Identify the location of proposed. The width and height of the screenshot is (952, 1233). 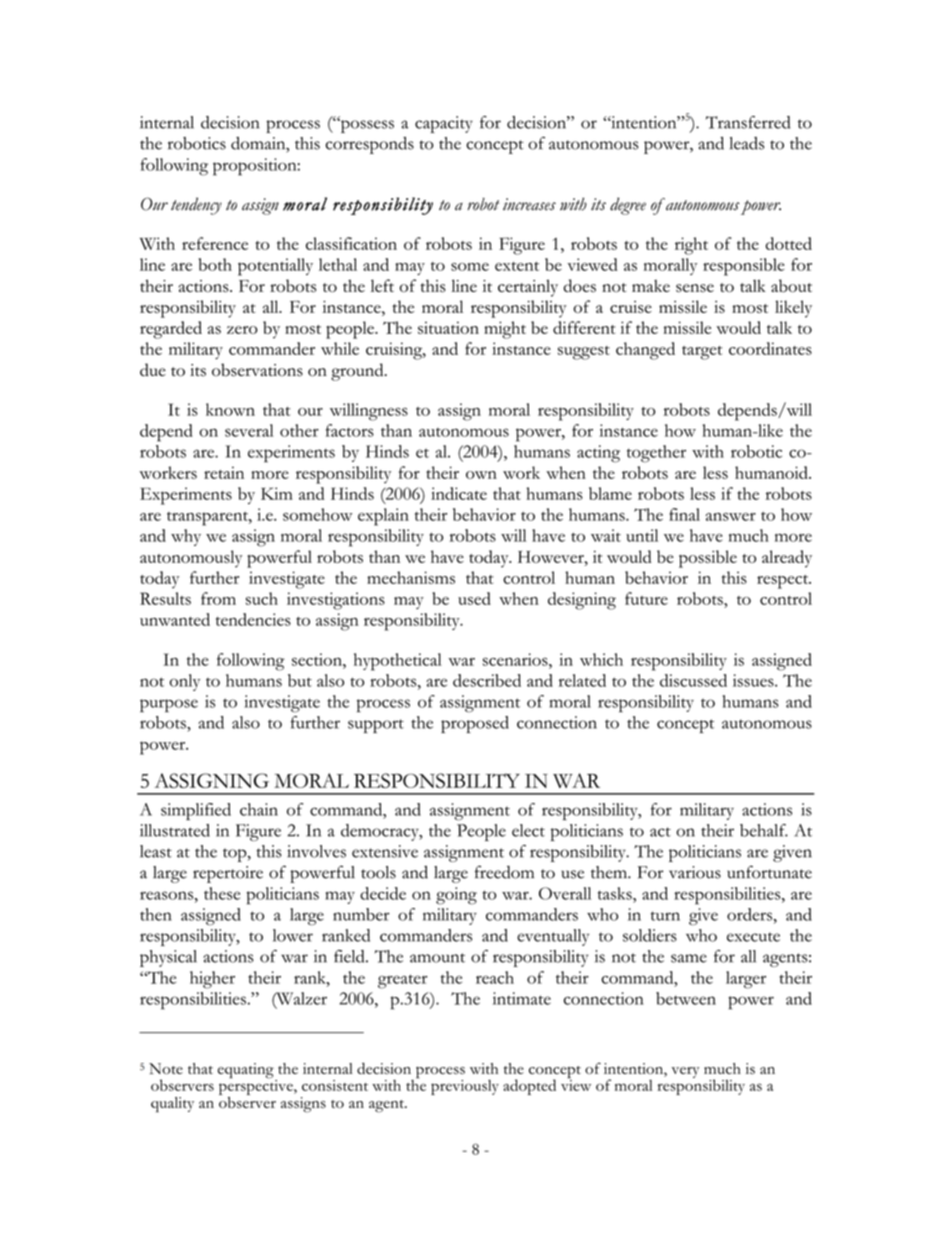
(475, 724).
